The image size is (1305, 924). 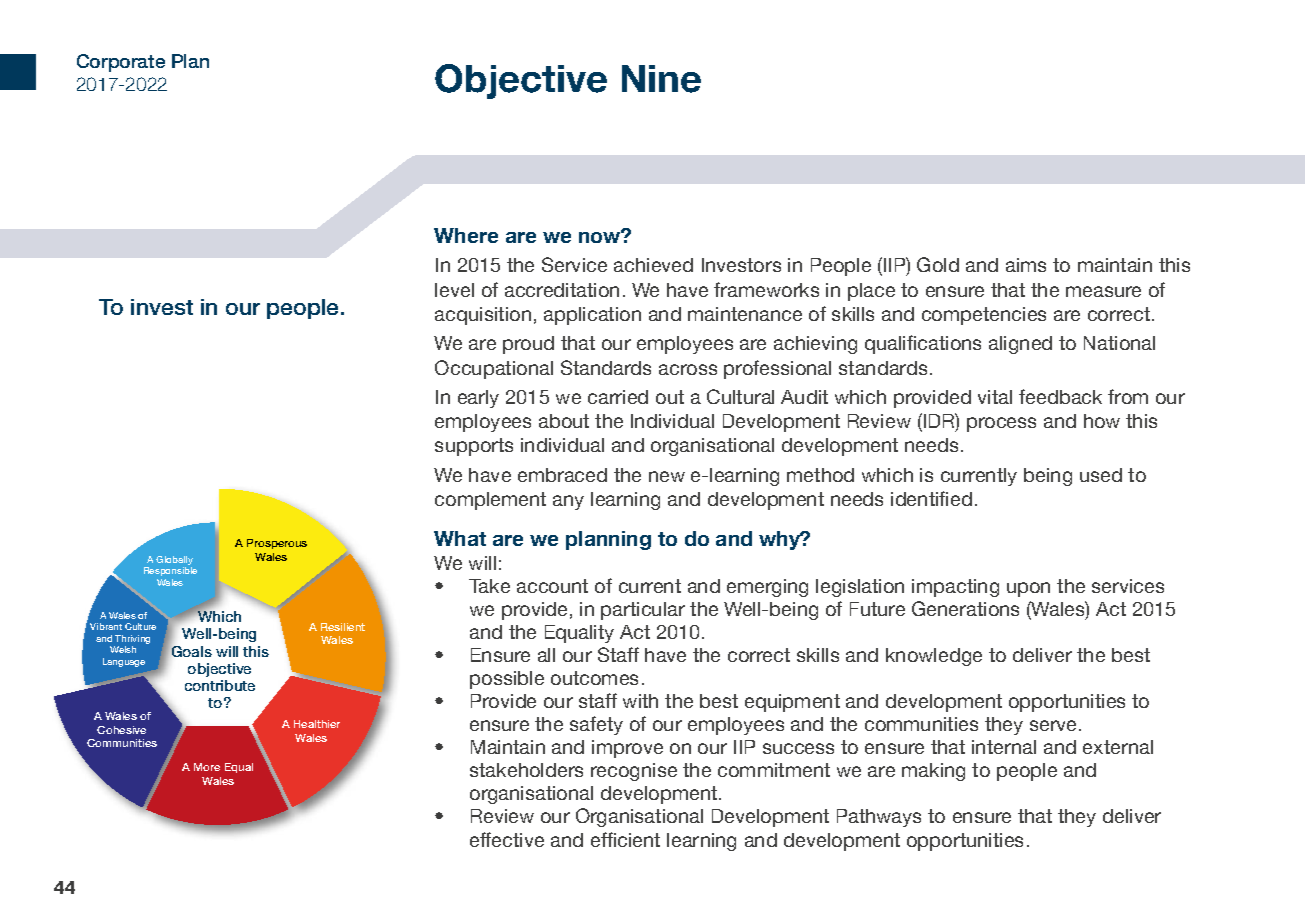 I want to click on level, so click(x=454, y=290).
